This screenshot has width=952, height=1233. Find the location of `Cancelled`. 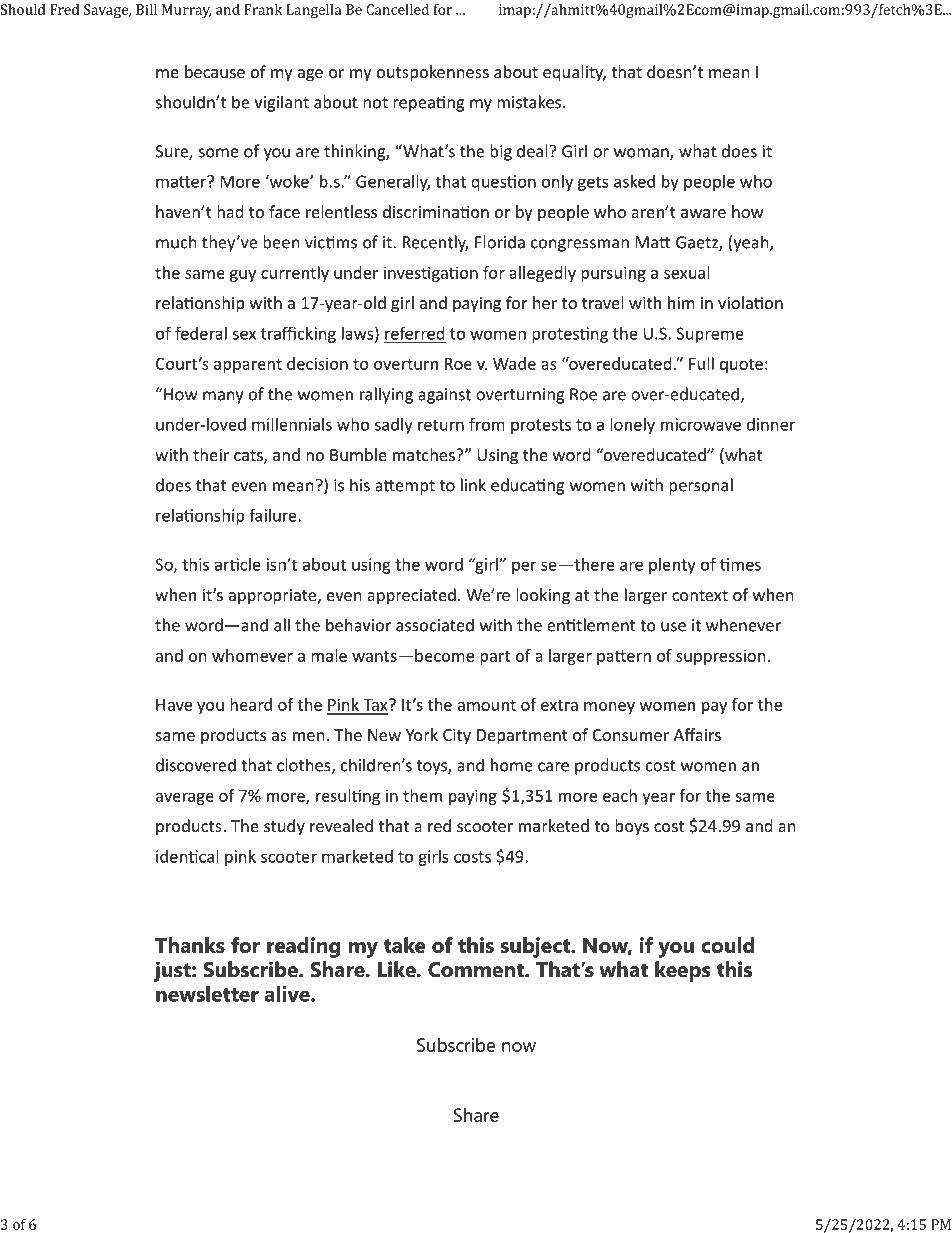

Cancelled is located at coordinates (397, 9).
